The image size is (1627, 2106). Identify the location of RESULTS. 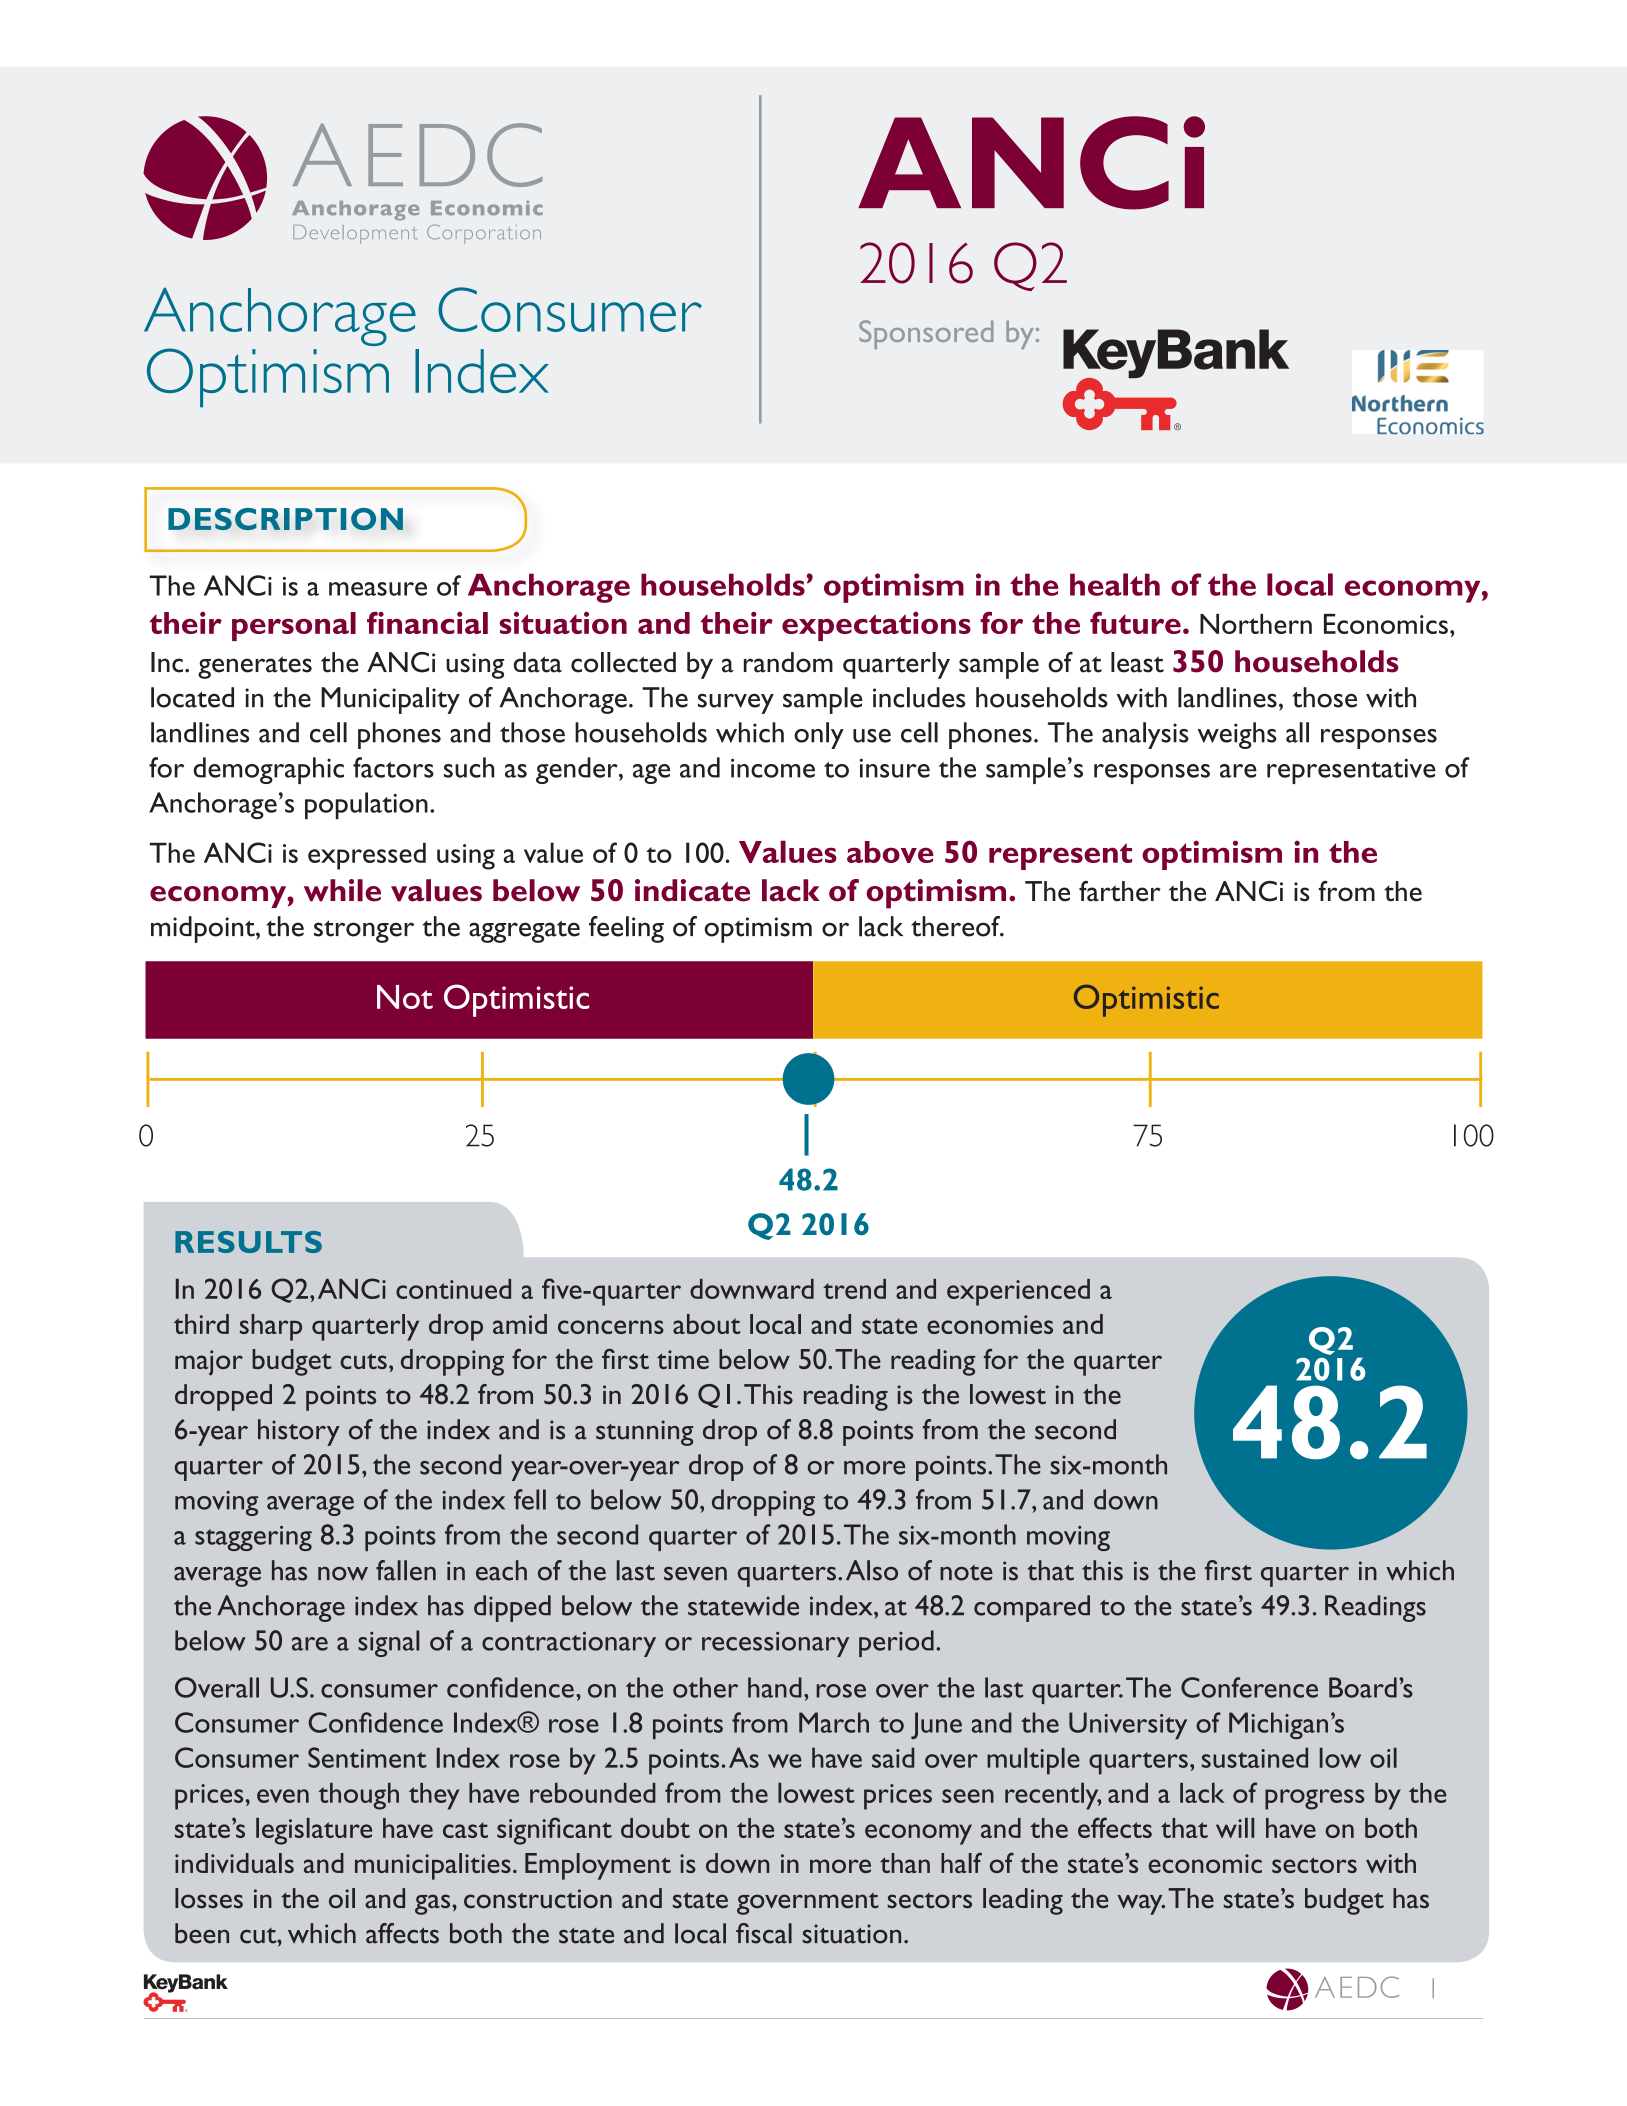
(248, 1242).
